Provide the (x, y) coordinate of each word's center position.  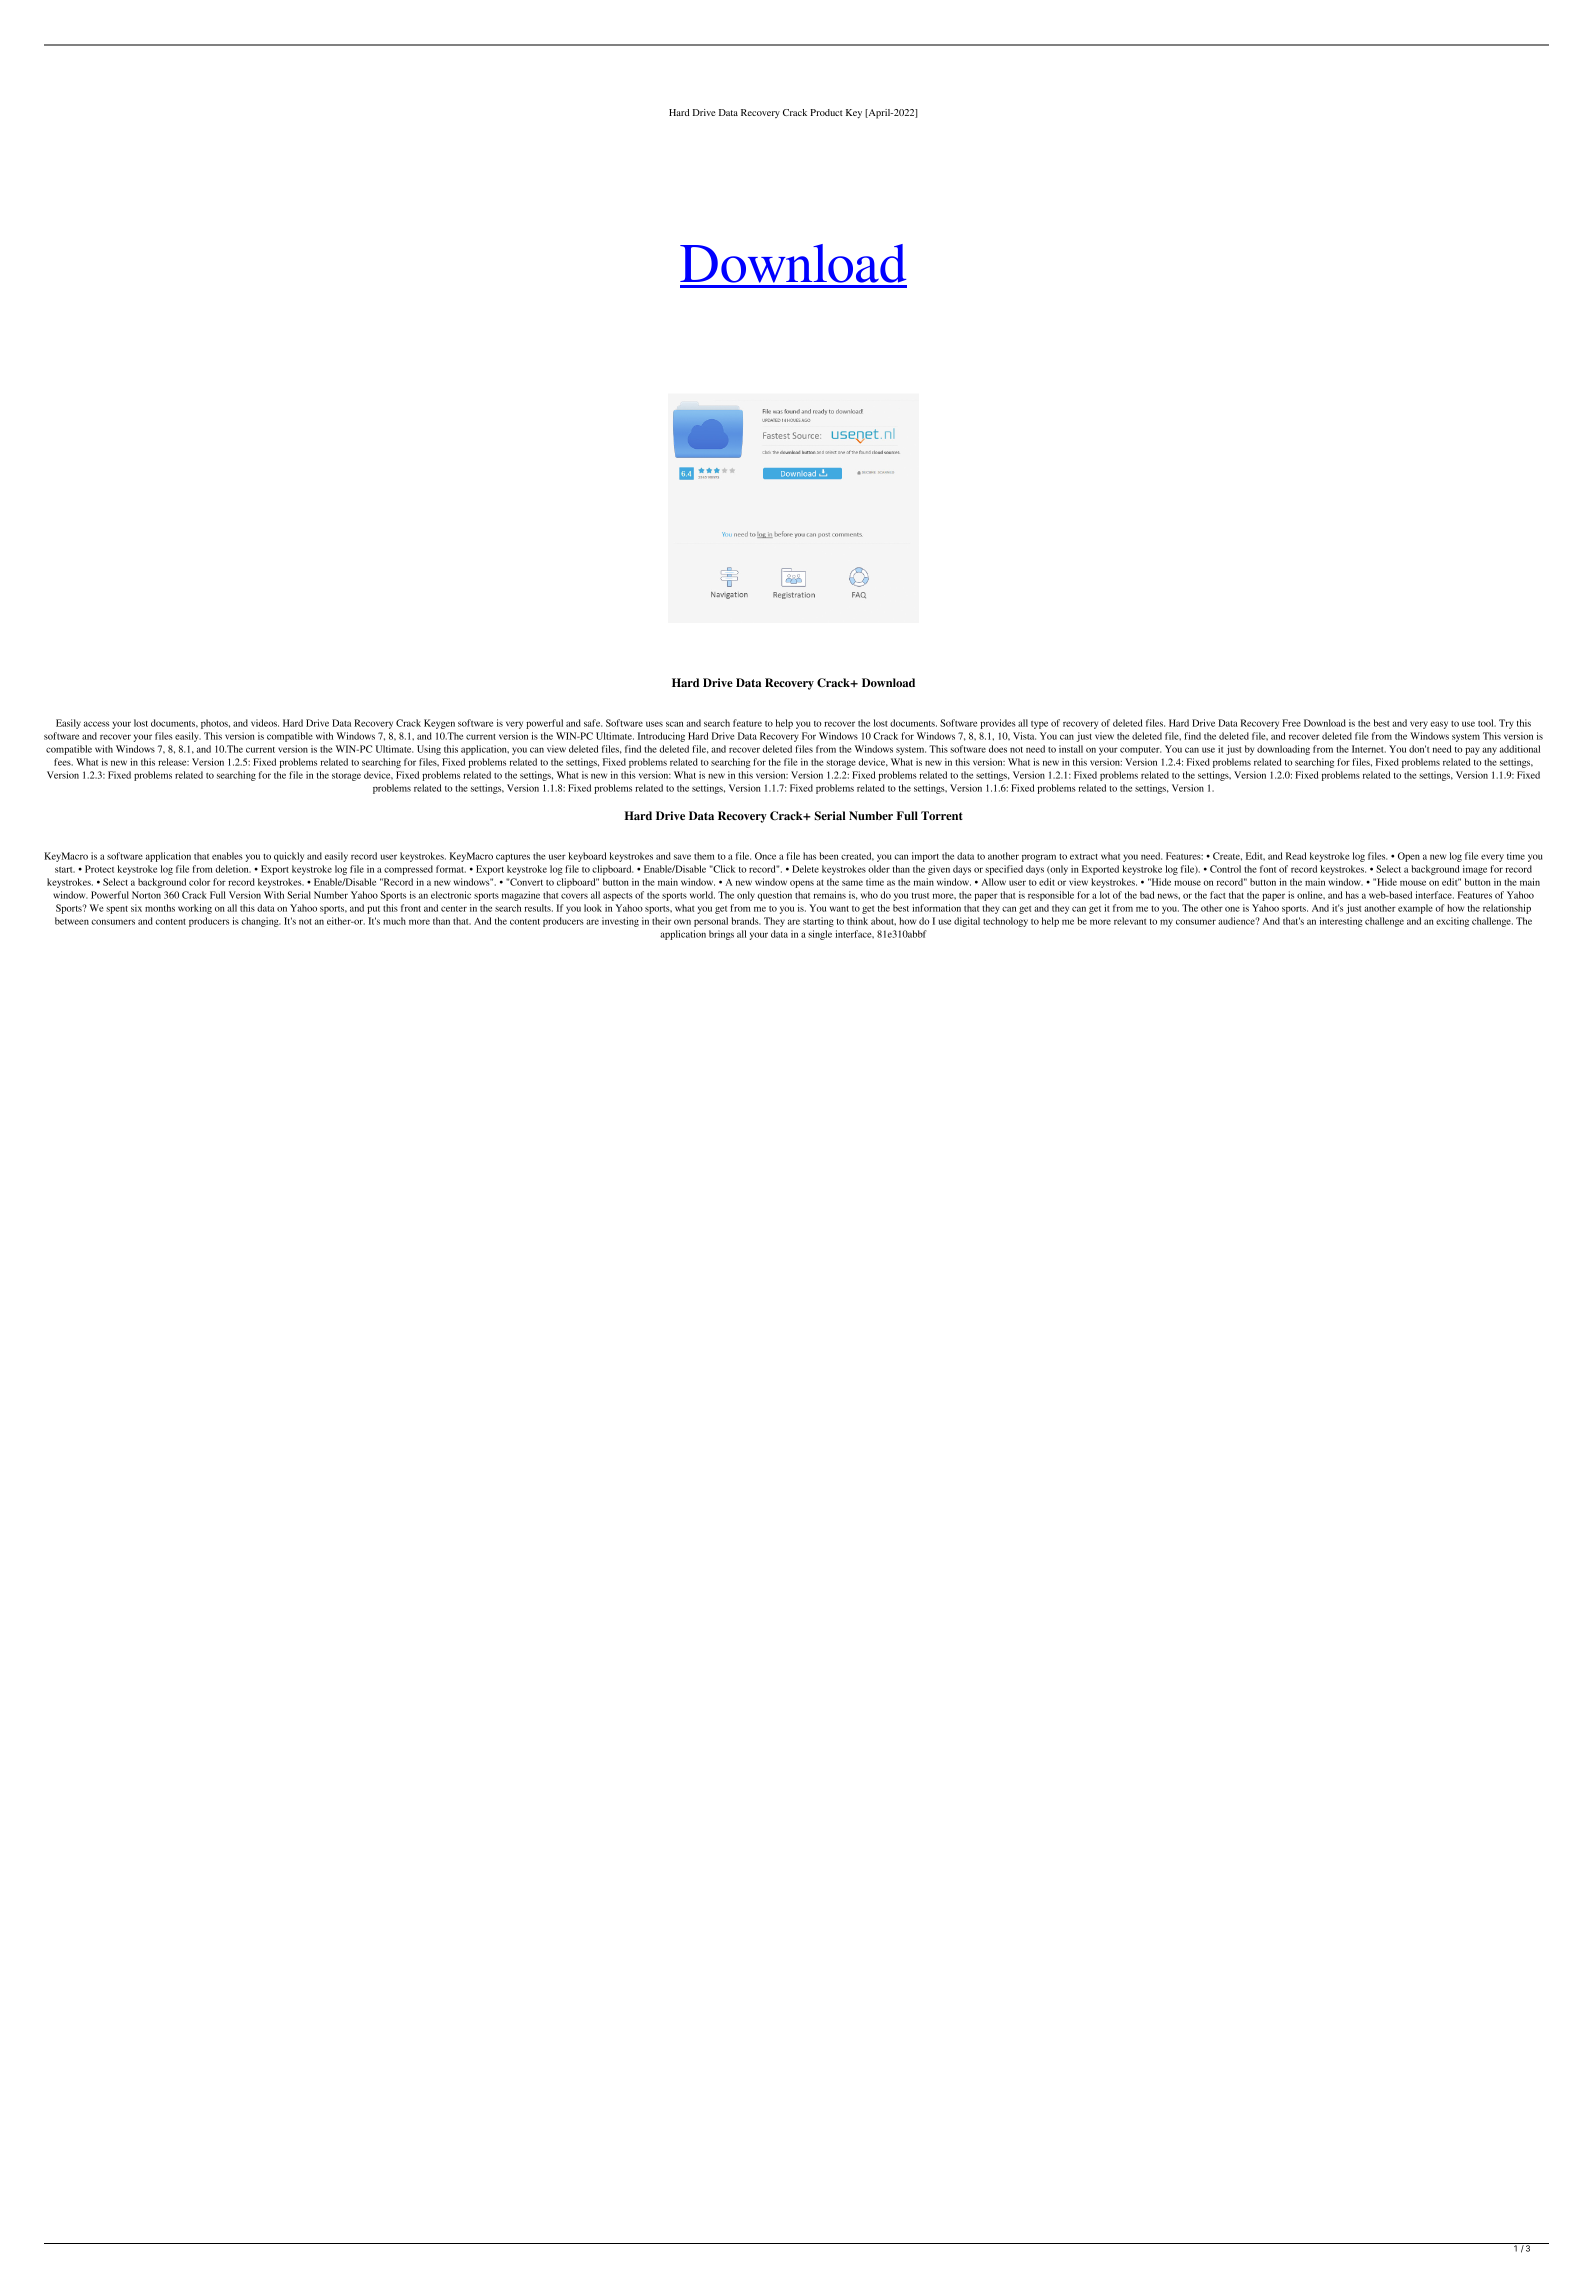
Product (826, 112)
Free (1291, 723)
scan (674, 724)
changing (261, 922)
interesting (1341, 922)
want (839, 909)
